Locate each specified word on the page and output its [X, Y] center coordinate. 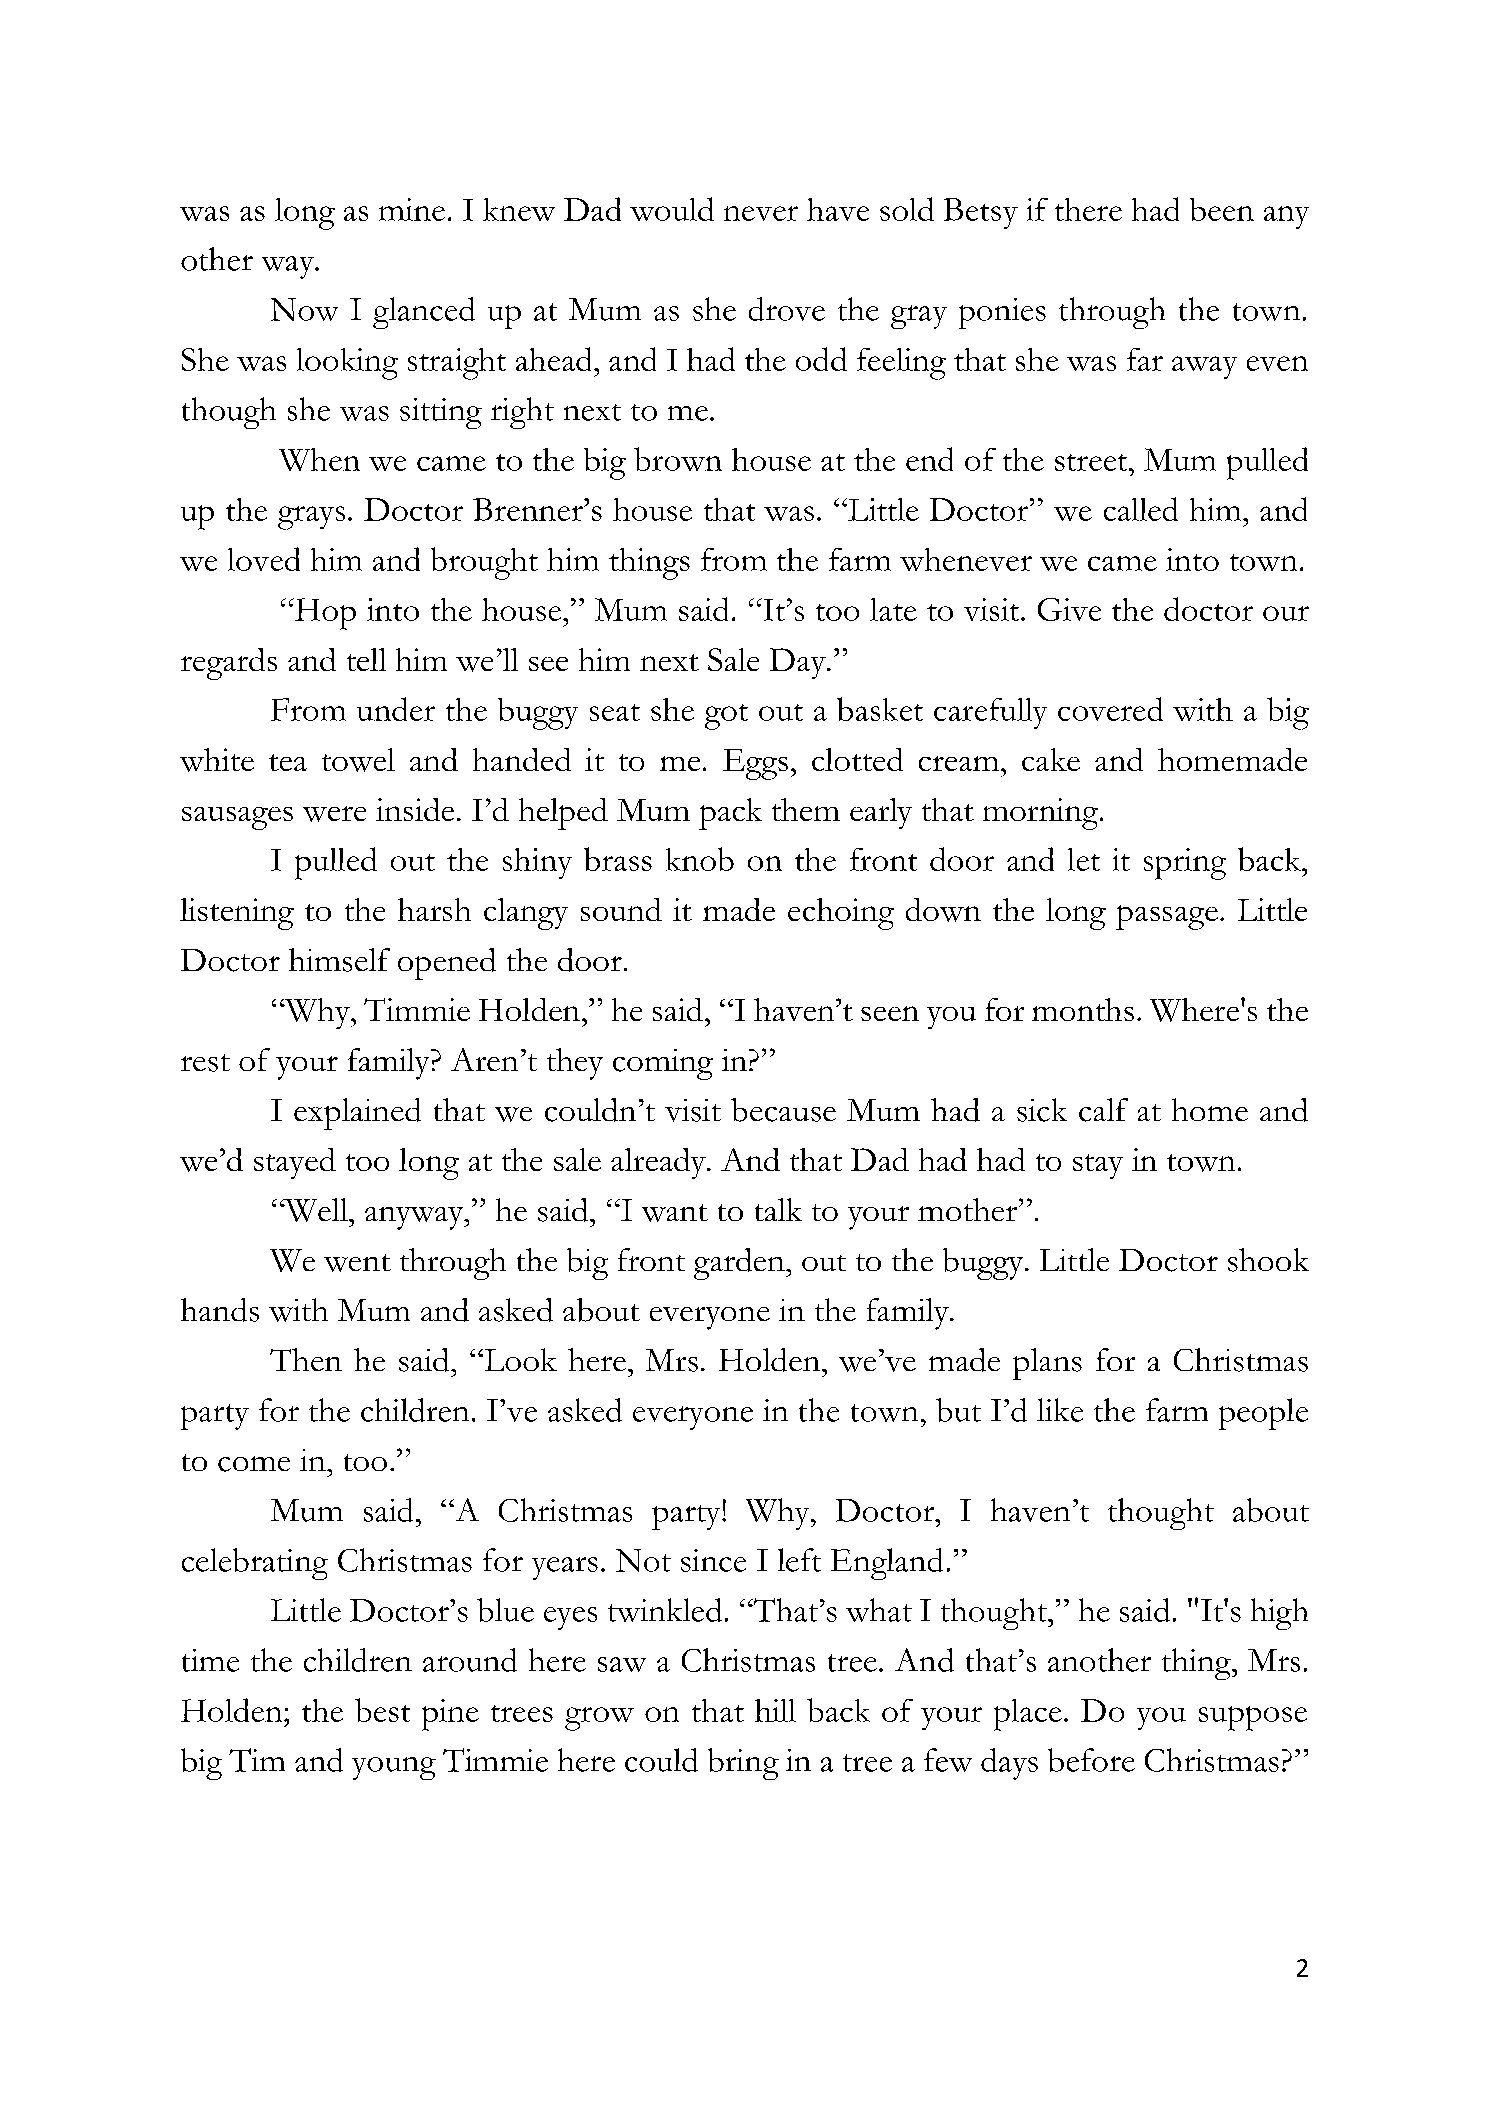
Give [1069, 609]
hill [775, 1710]
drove [787, 309]
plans [1047, 1364]
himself [339, 960]
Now [304, 309]
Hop [324, 614]
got [726, 717]
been [1222, 209]
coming [663, 1064]
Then [306, 1359]
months [1083, 1009]
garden [740, 1264]
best [382, 1710]
